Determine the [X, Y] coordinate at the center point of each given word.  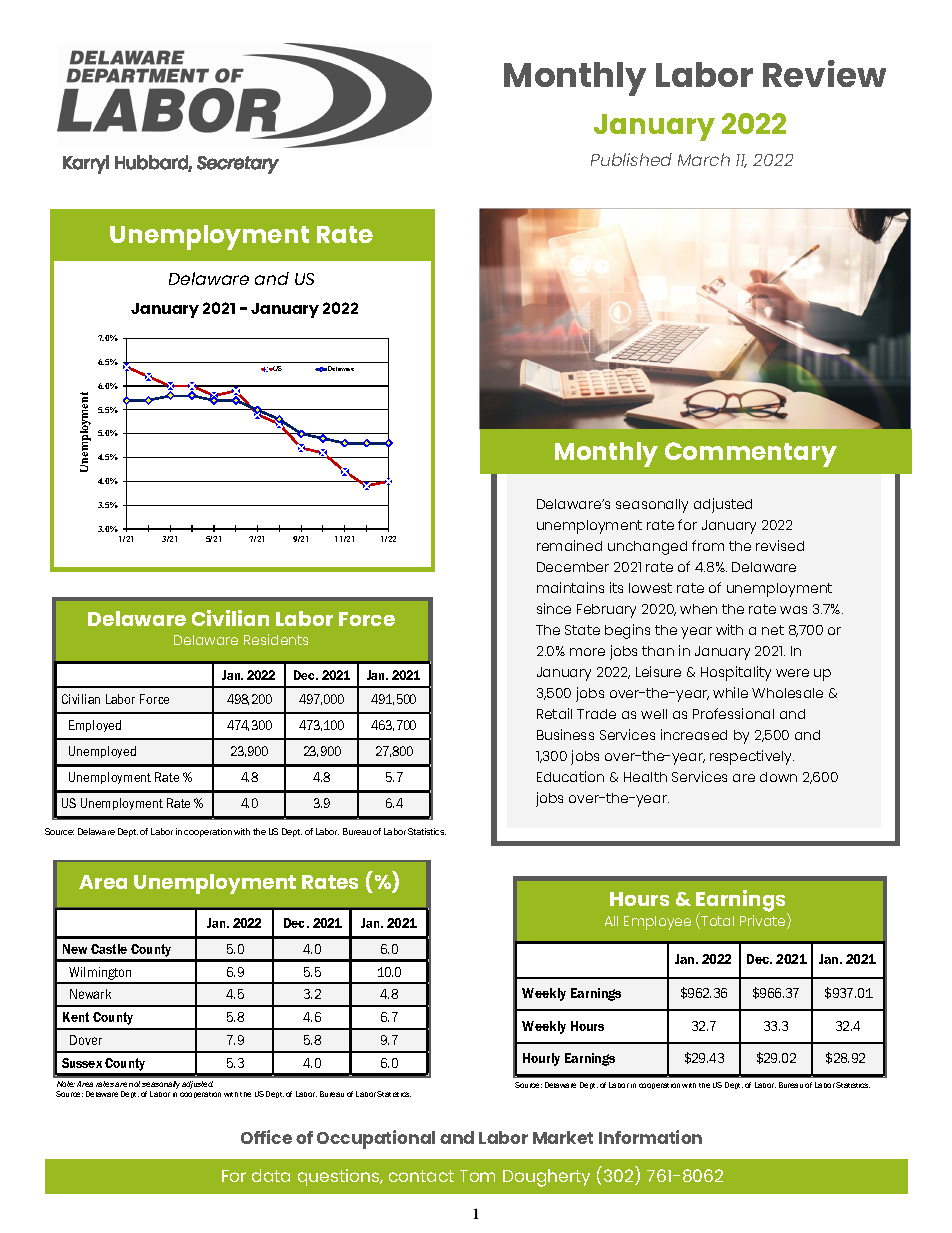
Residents [276, 639]
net [773, 630]
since [554, 608]
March [704, 159]
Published [631, 159]
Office [266, 1137]
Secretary [238, 165]
